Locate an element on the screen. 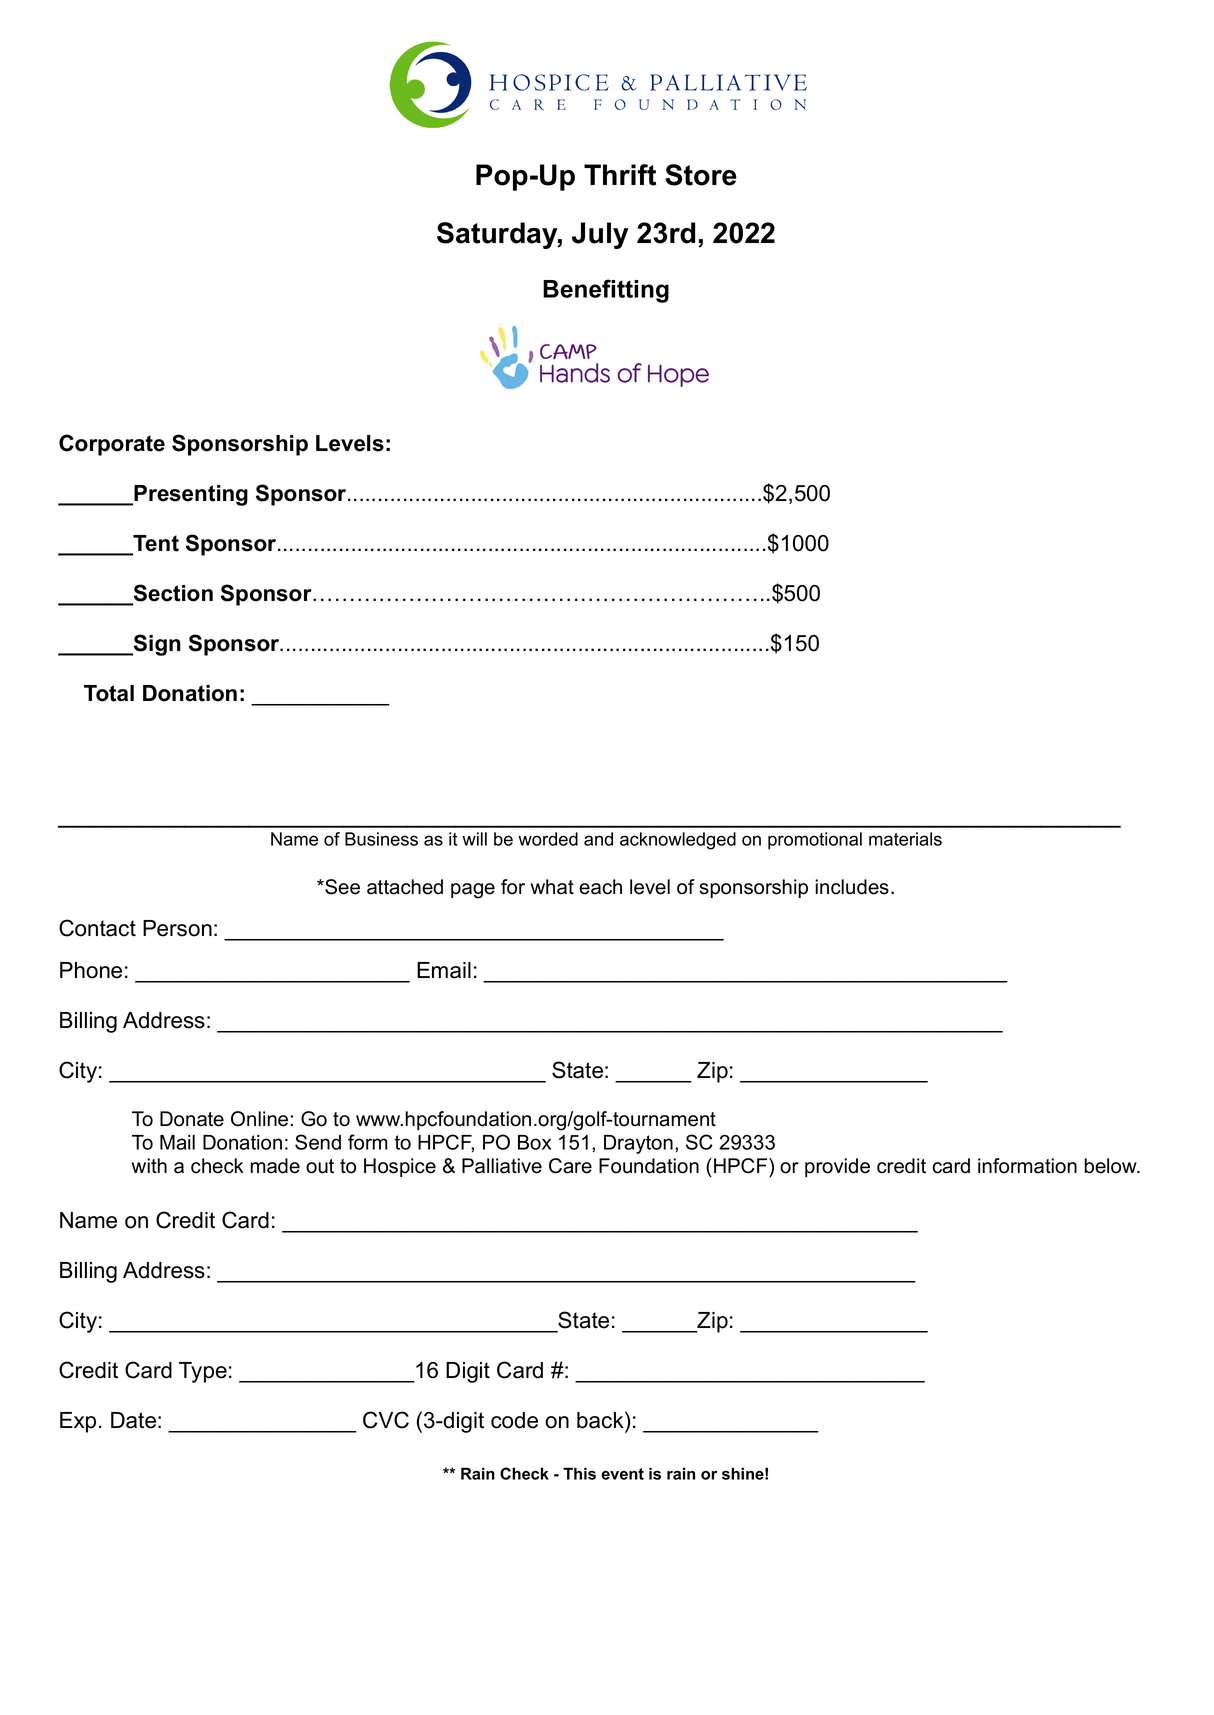  and is located at coordinates (598, 839).
